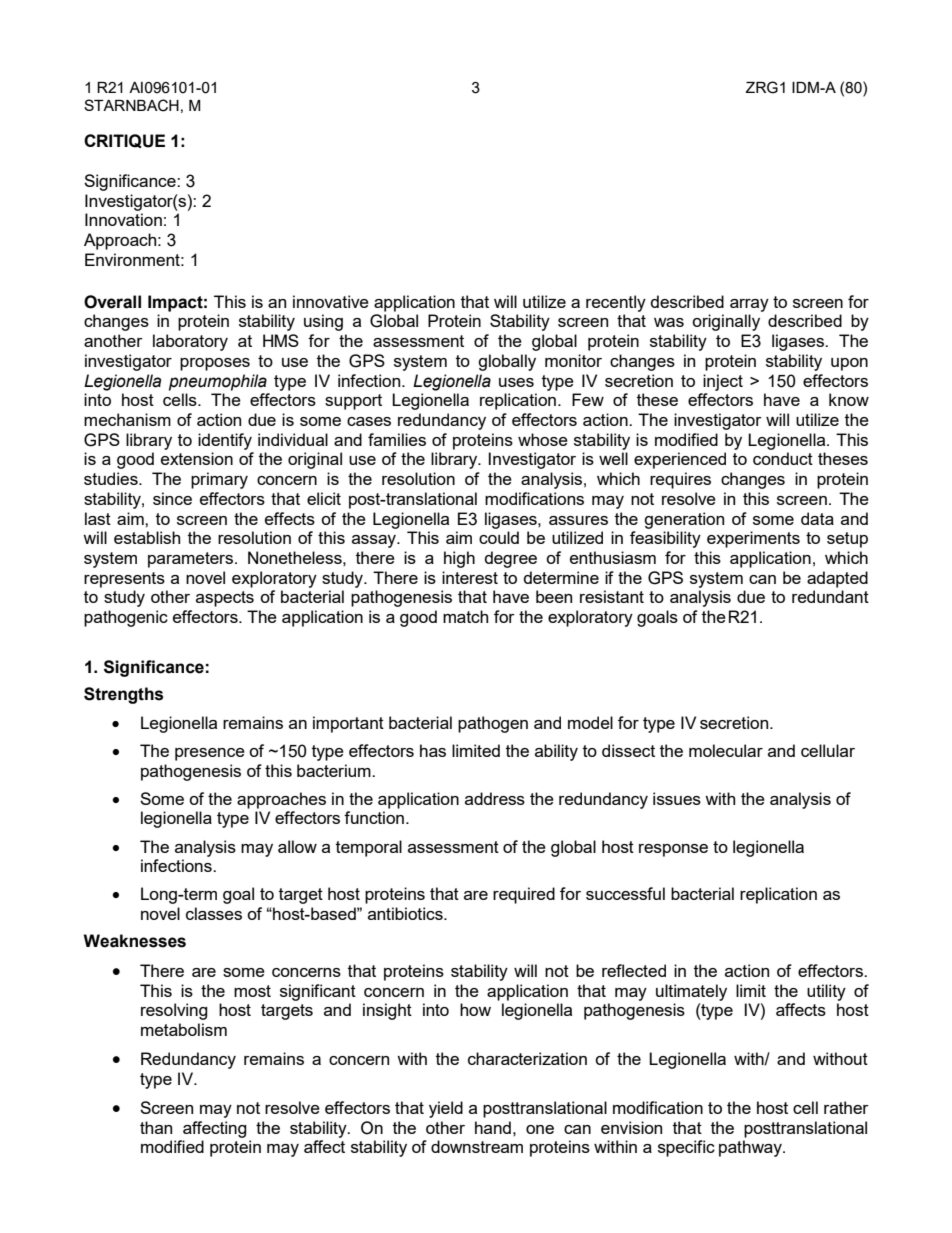 The width and height of the screenshot is (952, 1233). Describe the element at coordinates (493, 1127) in the screenshot. I see `hand` at that location.
